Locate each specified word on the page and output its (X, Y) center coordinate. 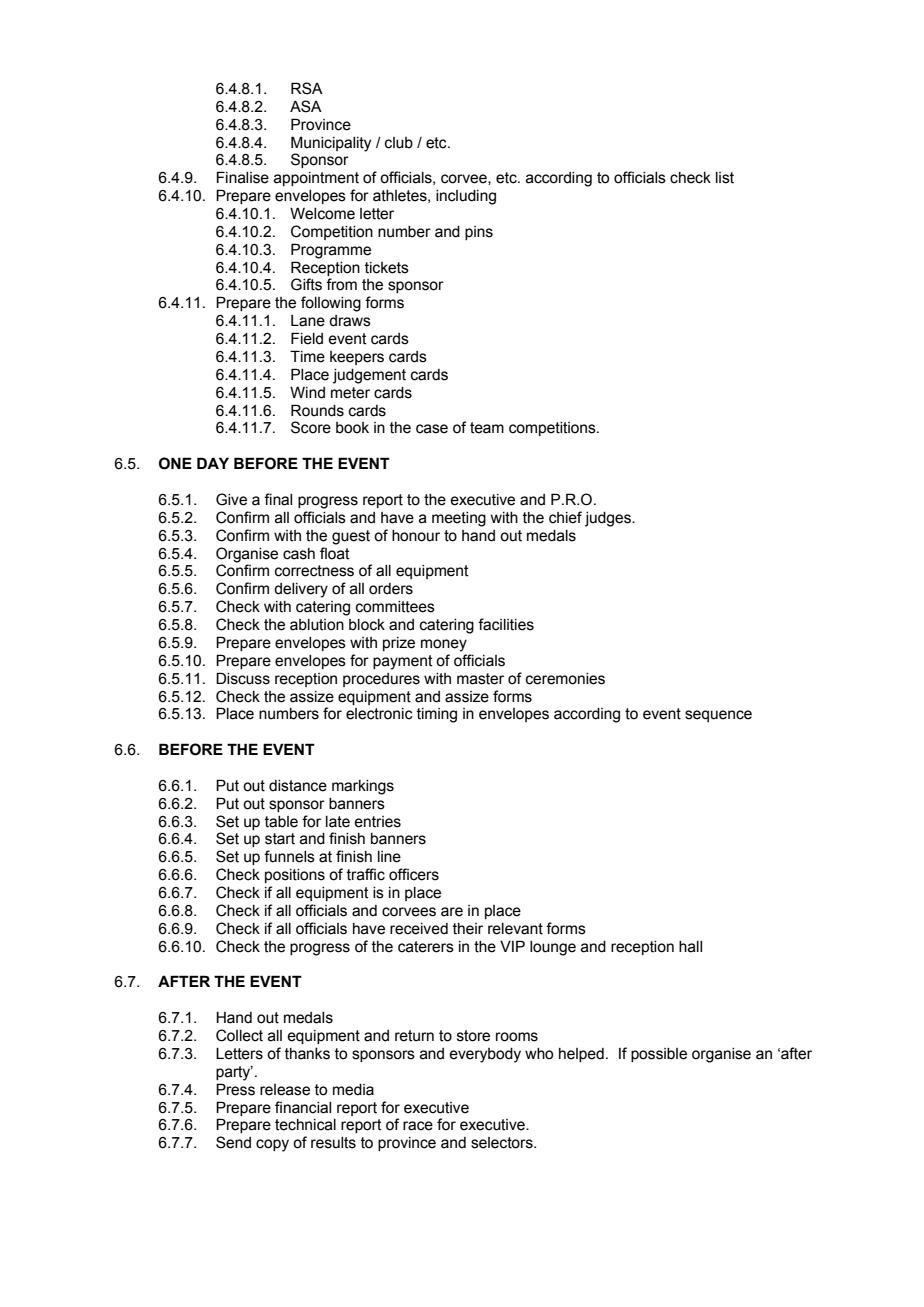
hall (690, 947)
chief (565, 517)
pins (479, 233)
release (285, 1090)
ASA (306, 106)
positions (295, 876)
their (468, 929)
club (399, 143)
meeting (459, 519)
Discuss (243, 678)
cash (299, 554)
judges (609, 519)
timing (437, 715)
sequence (718, 716)
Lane (308, 321)
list (725, 178)
